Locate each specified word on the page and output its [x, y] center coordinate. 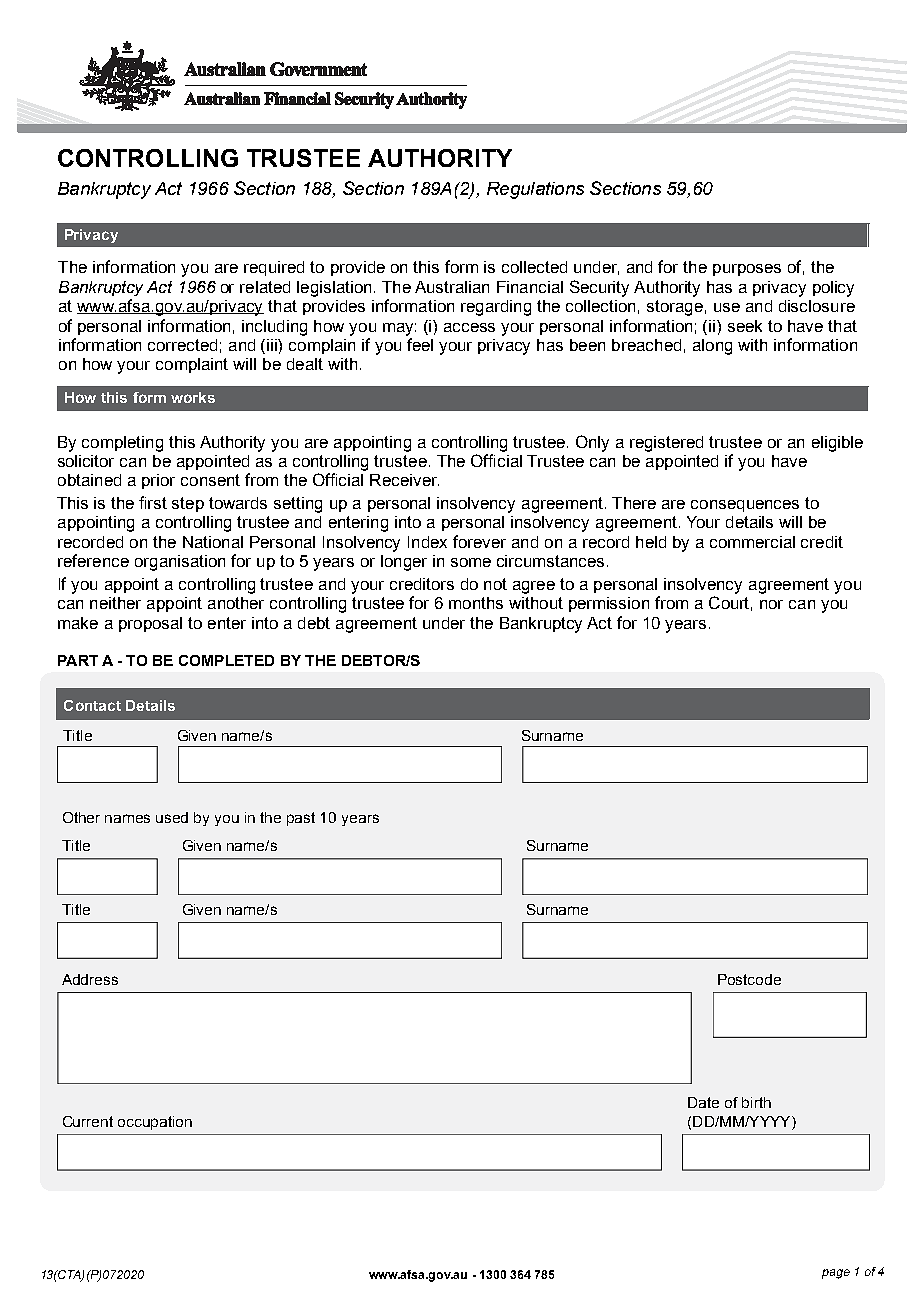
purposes [747, 270]
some [471, 562]
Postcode [749, 979]
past [301, 819]
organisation [180, 563]
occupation [155, 1123]
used [172, 817]
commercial [752, 542]
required [274, 268]
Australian [452, 287]
